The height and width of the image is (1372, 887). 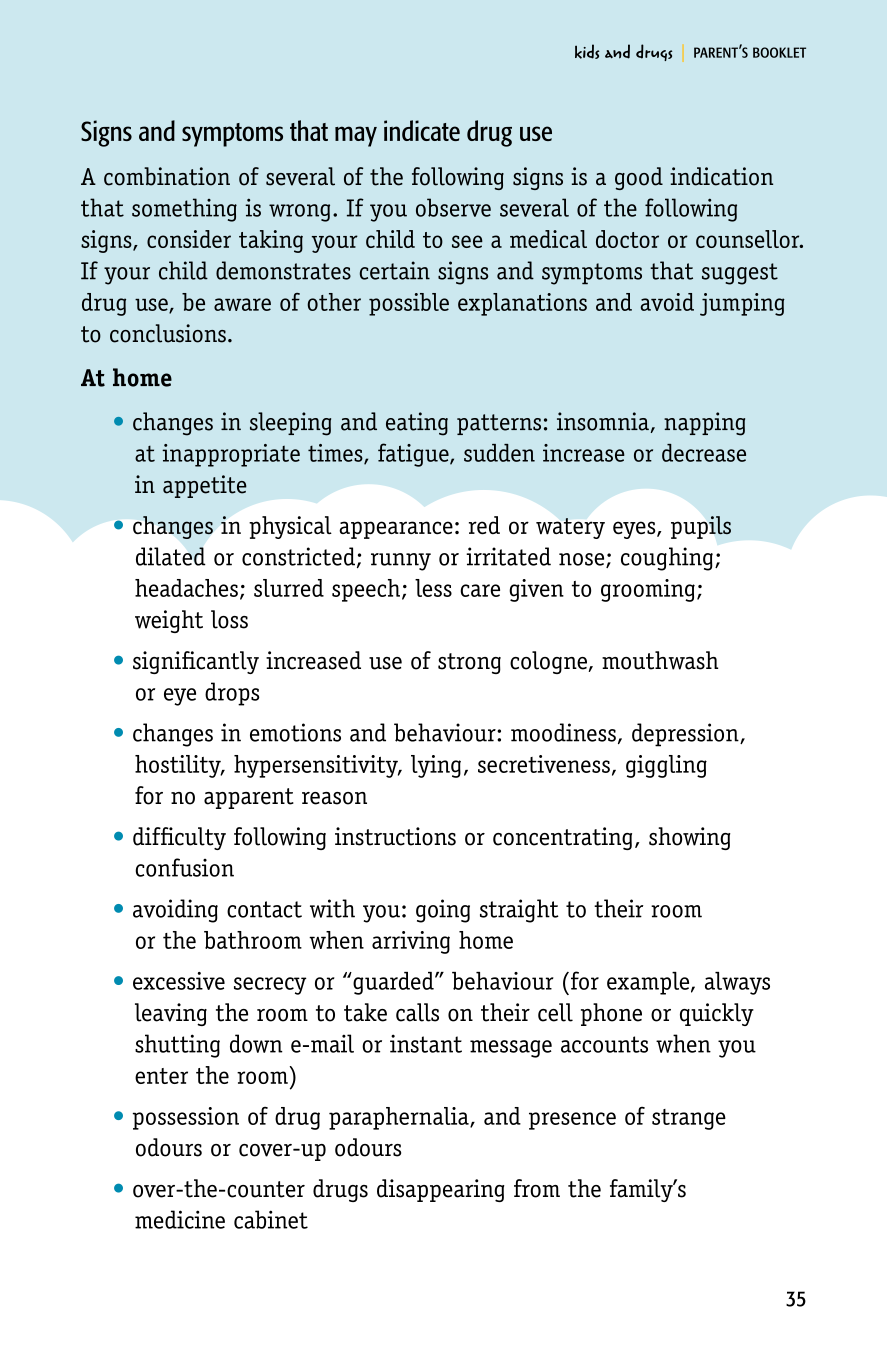 What do you see at coordinates (422, 130) in the image?
I see `indicate` at bounding box center [422, 130].
